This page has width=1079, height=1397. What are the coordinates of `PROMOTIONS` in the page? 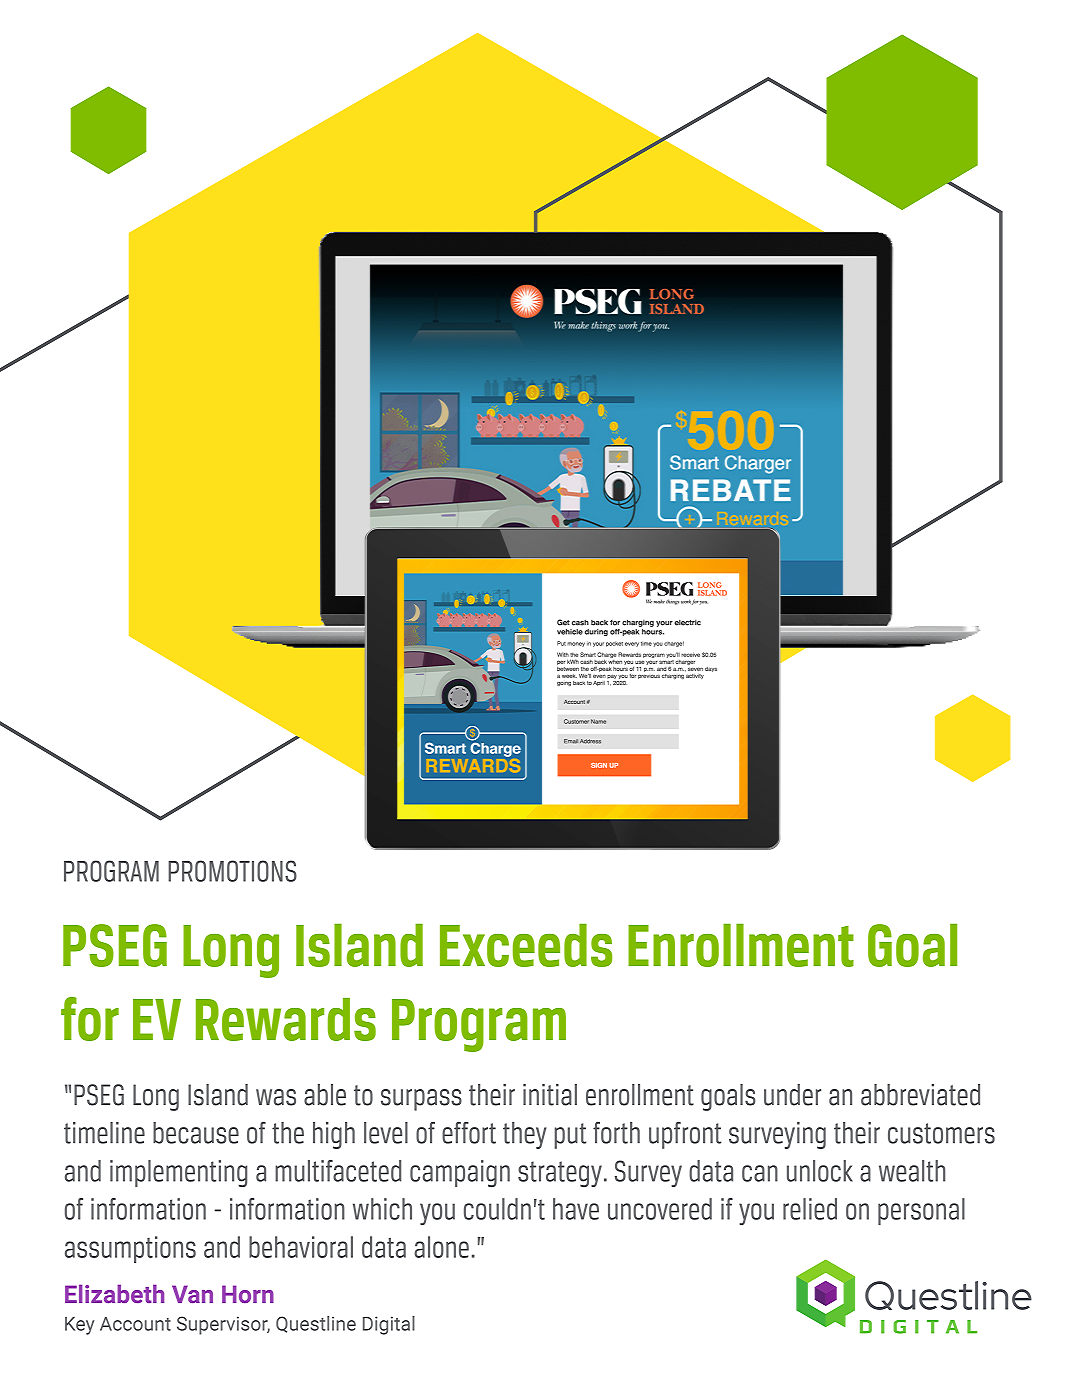 It's located at (232, 871).
